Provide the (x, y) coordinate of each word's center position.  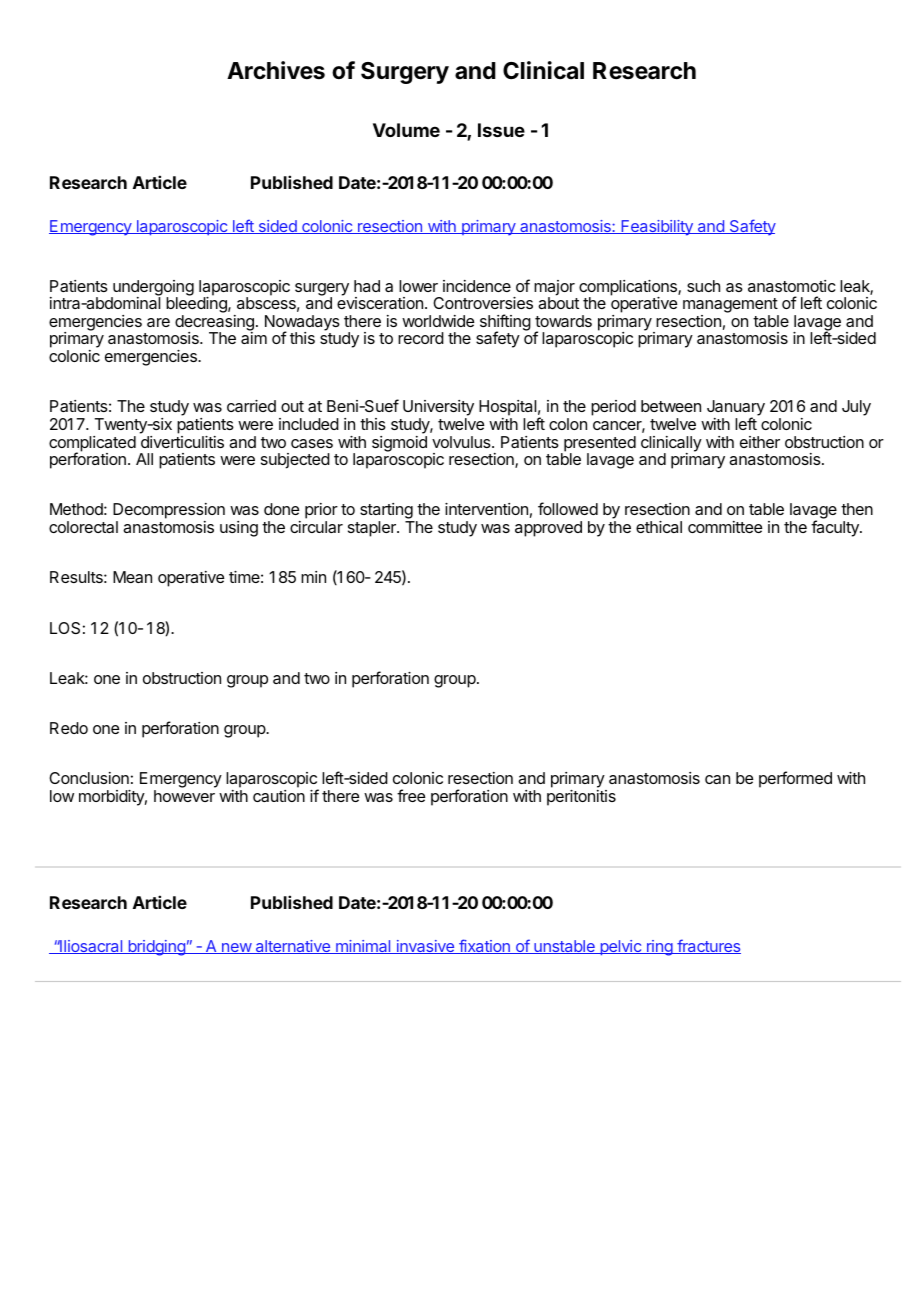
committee (725, 527)
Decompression (169, 512)
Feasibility (657, 228)
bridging (156, 948)
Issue (501, 130)
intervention (486, 509)
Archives (276, 70)
